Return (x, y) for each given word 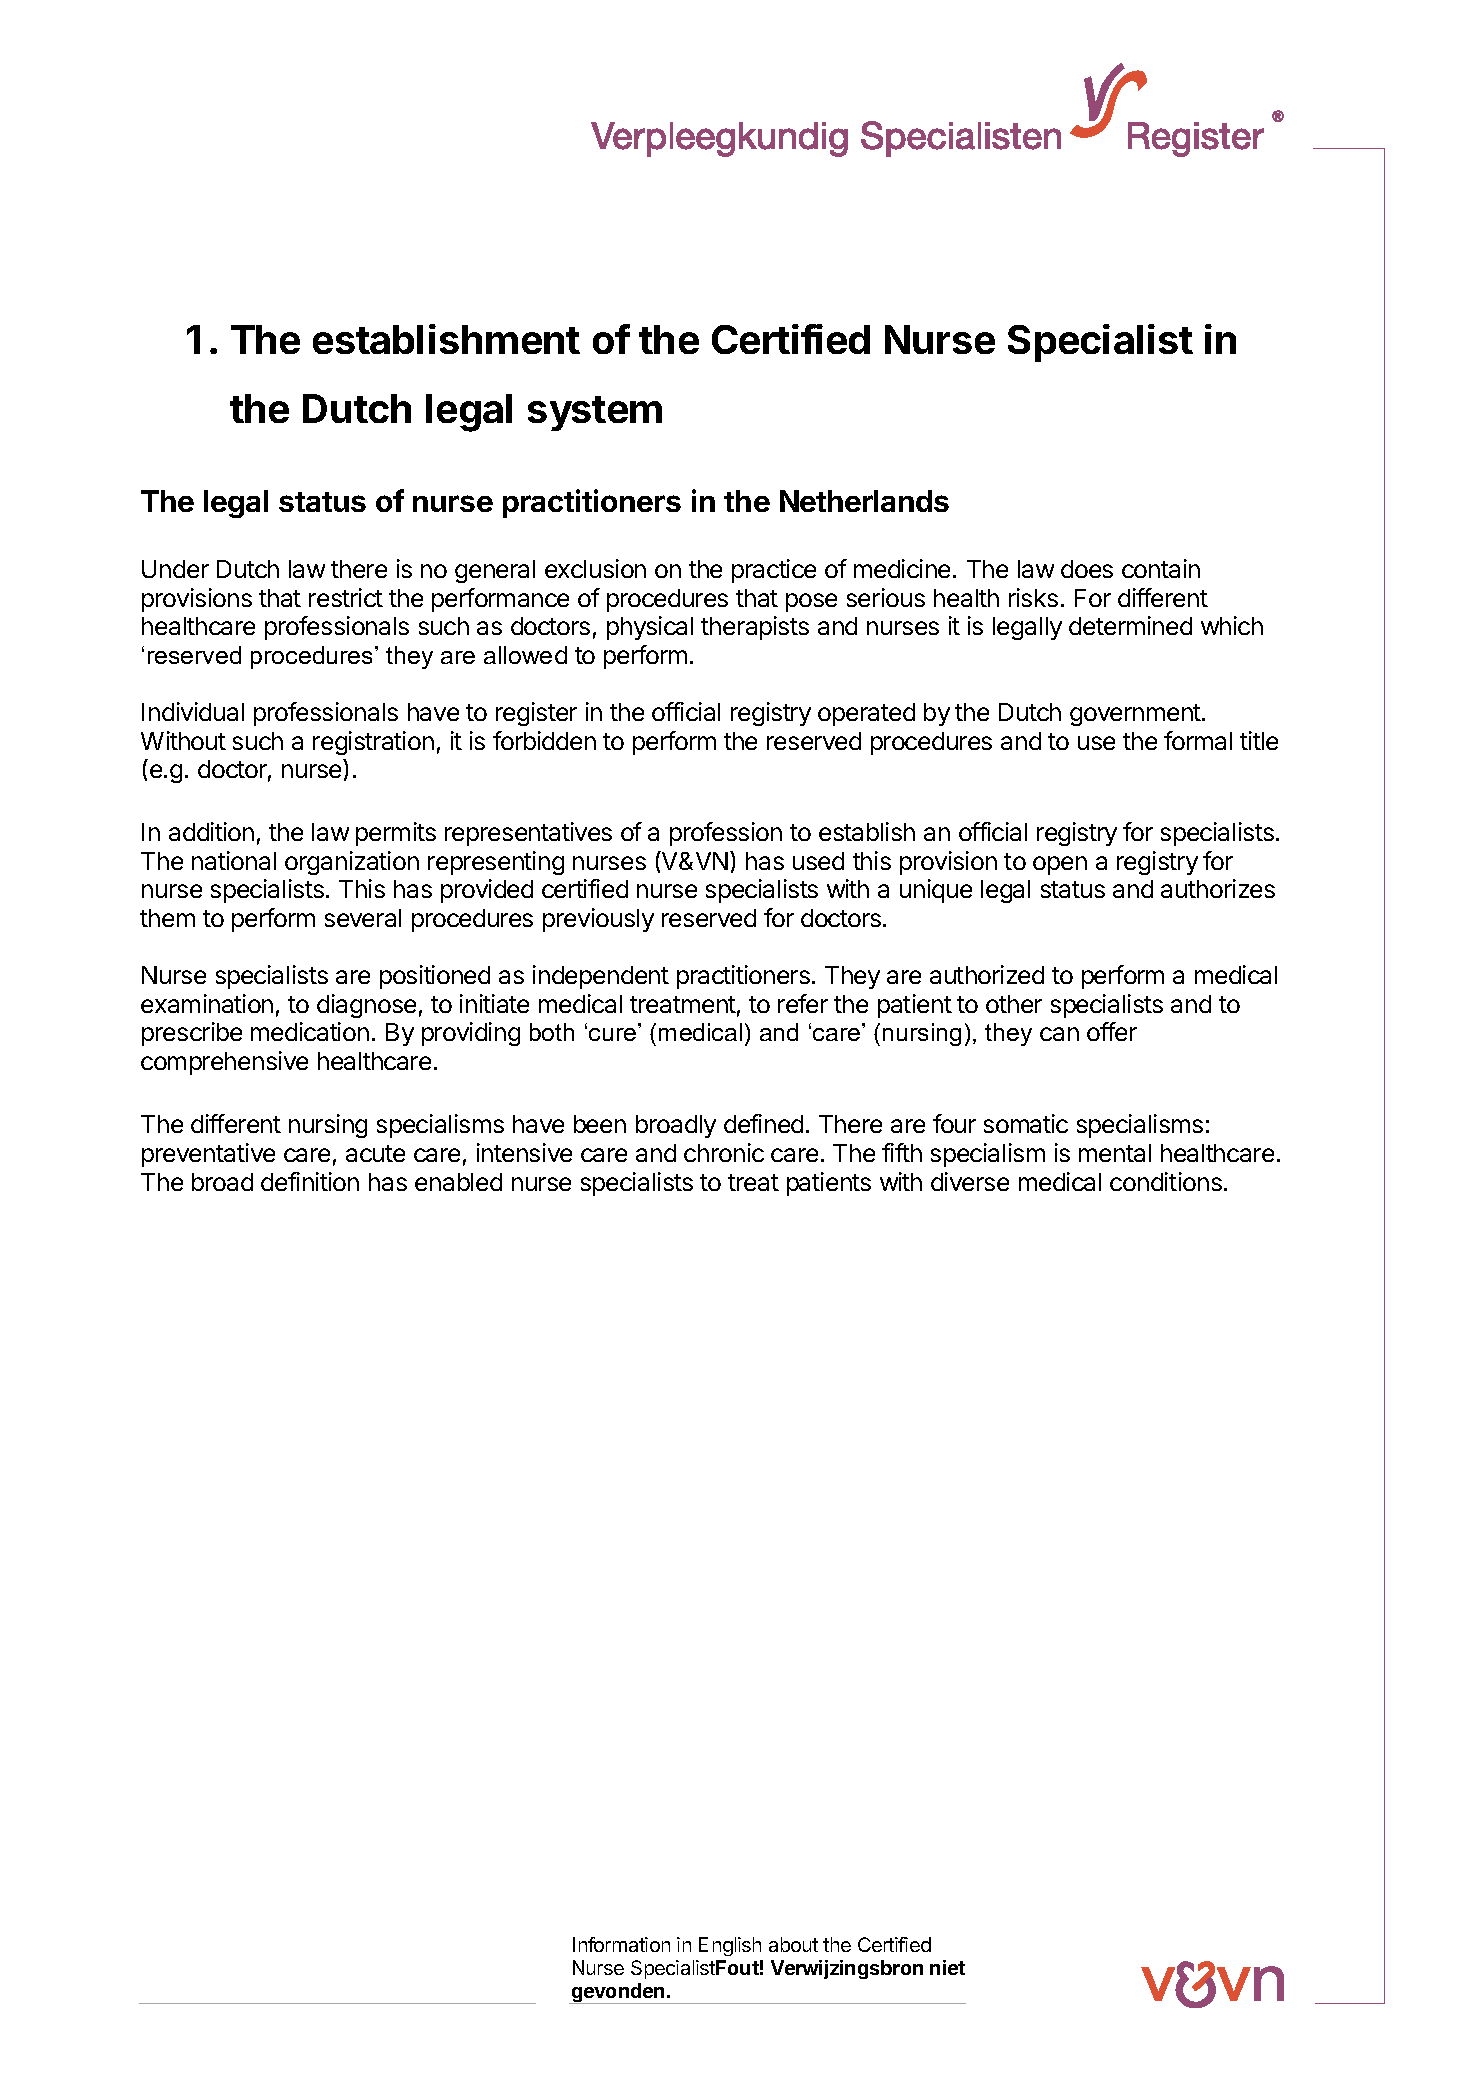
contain (1161, 568)
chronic (724, 1152)
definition (310, 1181)
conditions (1166, 1181)
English (730, 1946)
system (595, 413)
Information (621, 1944)
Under (175, 569)
